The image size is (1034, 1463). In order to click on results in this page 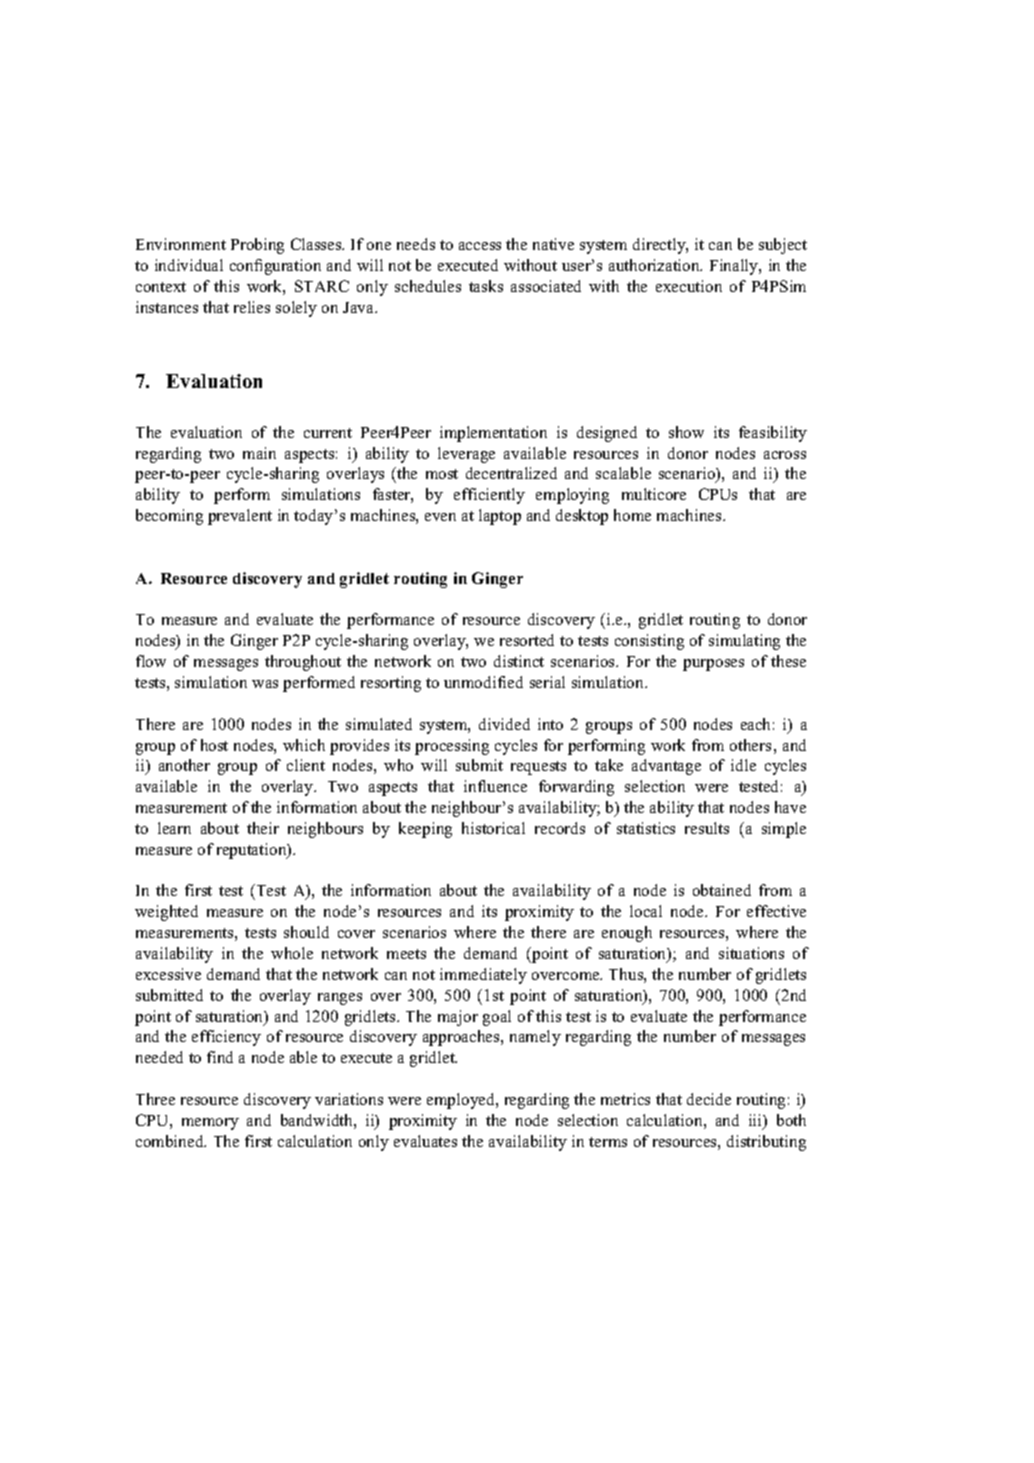, I will do `click(707, 828)`.
